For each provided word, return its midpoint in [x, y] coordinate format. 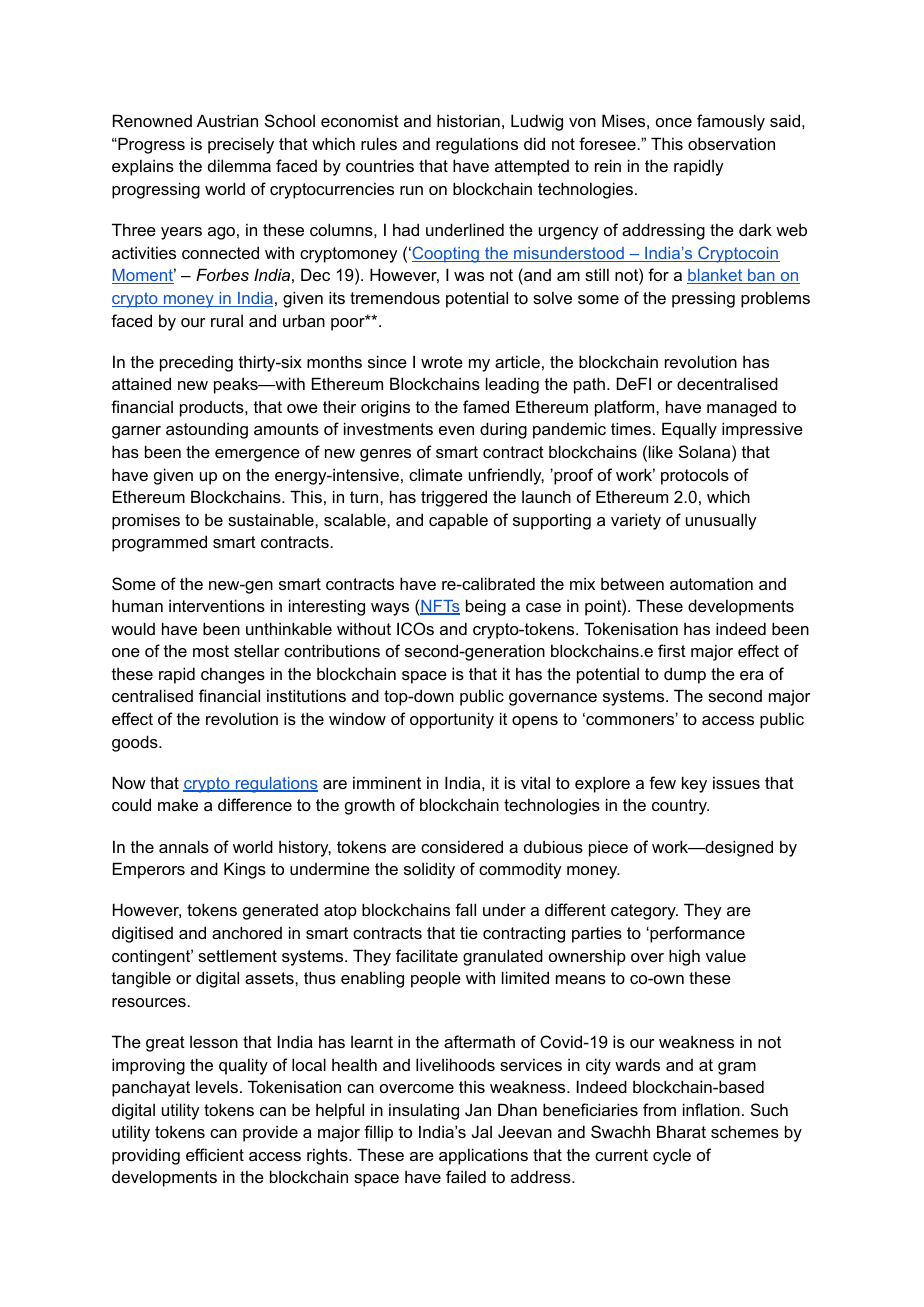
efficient [215, 1154]
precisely [241, 145]
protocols [695, 476]
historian [468, 120]
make [178, 804]
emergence [257, 455]
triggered [454, 498]
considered [462, 846]
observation [731, 143]
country [680, 807]
